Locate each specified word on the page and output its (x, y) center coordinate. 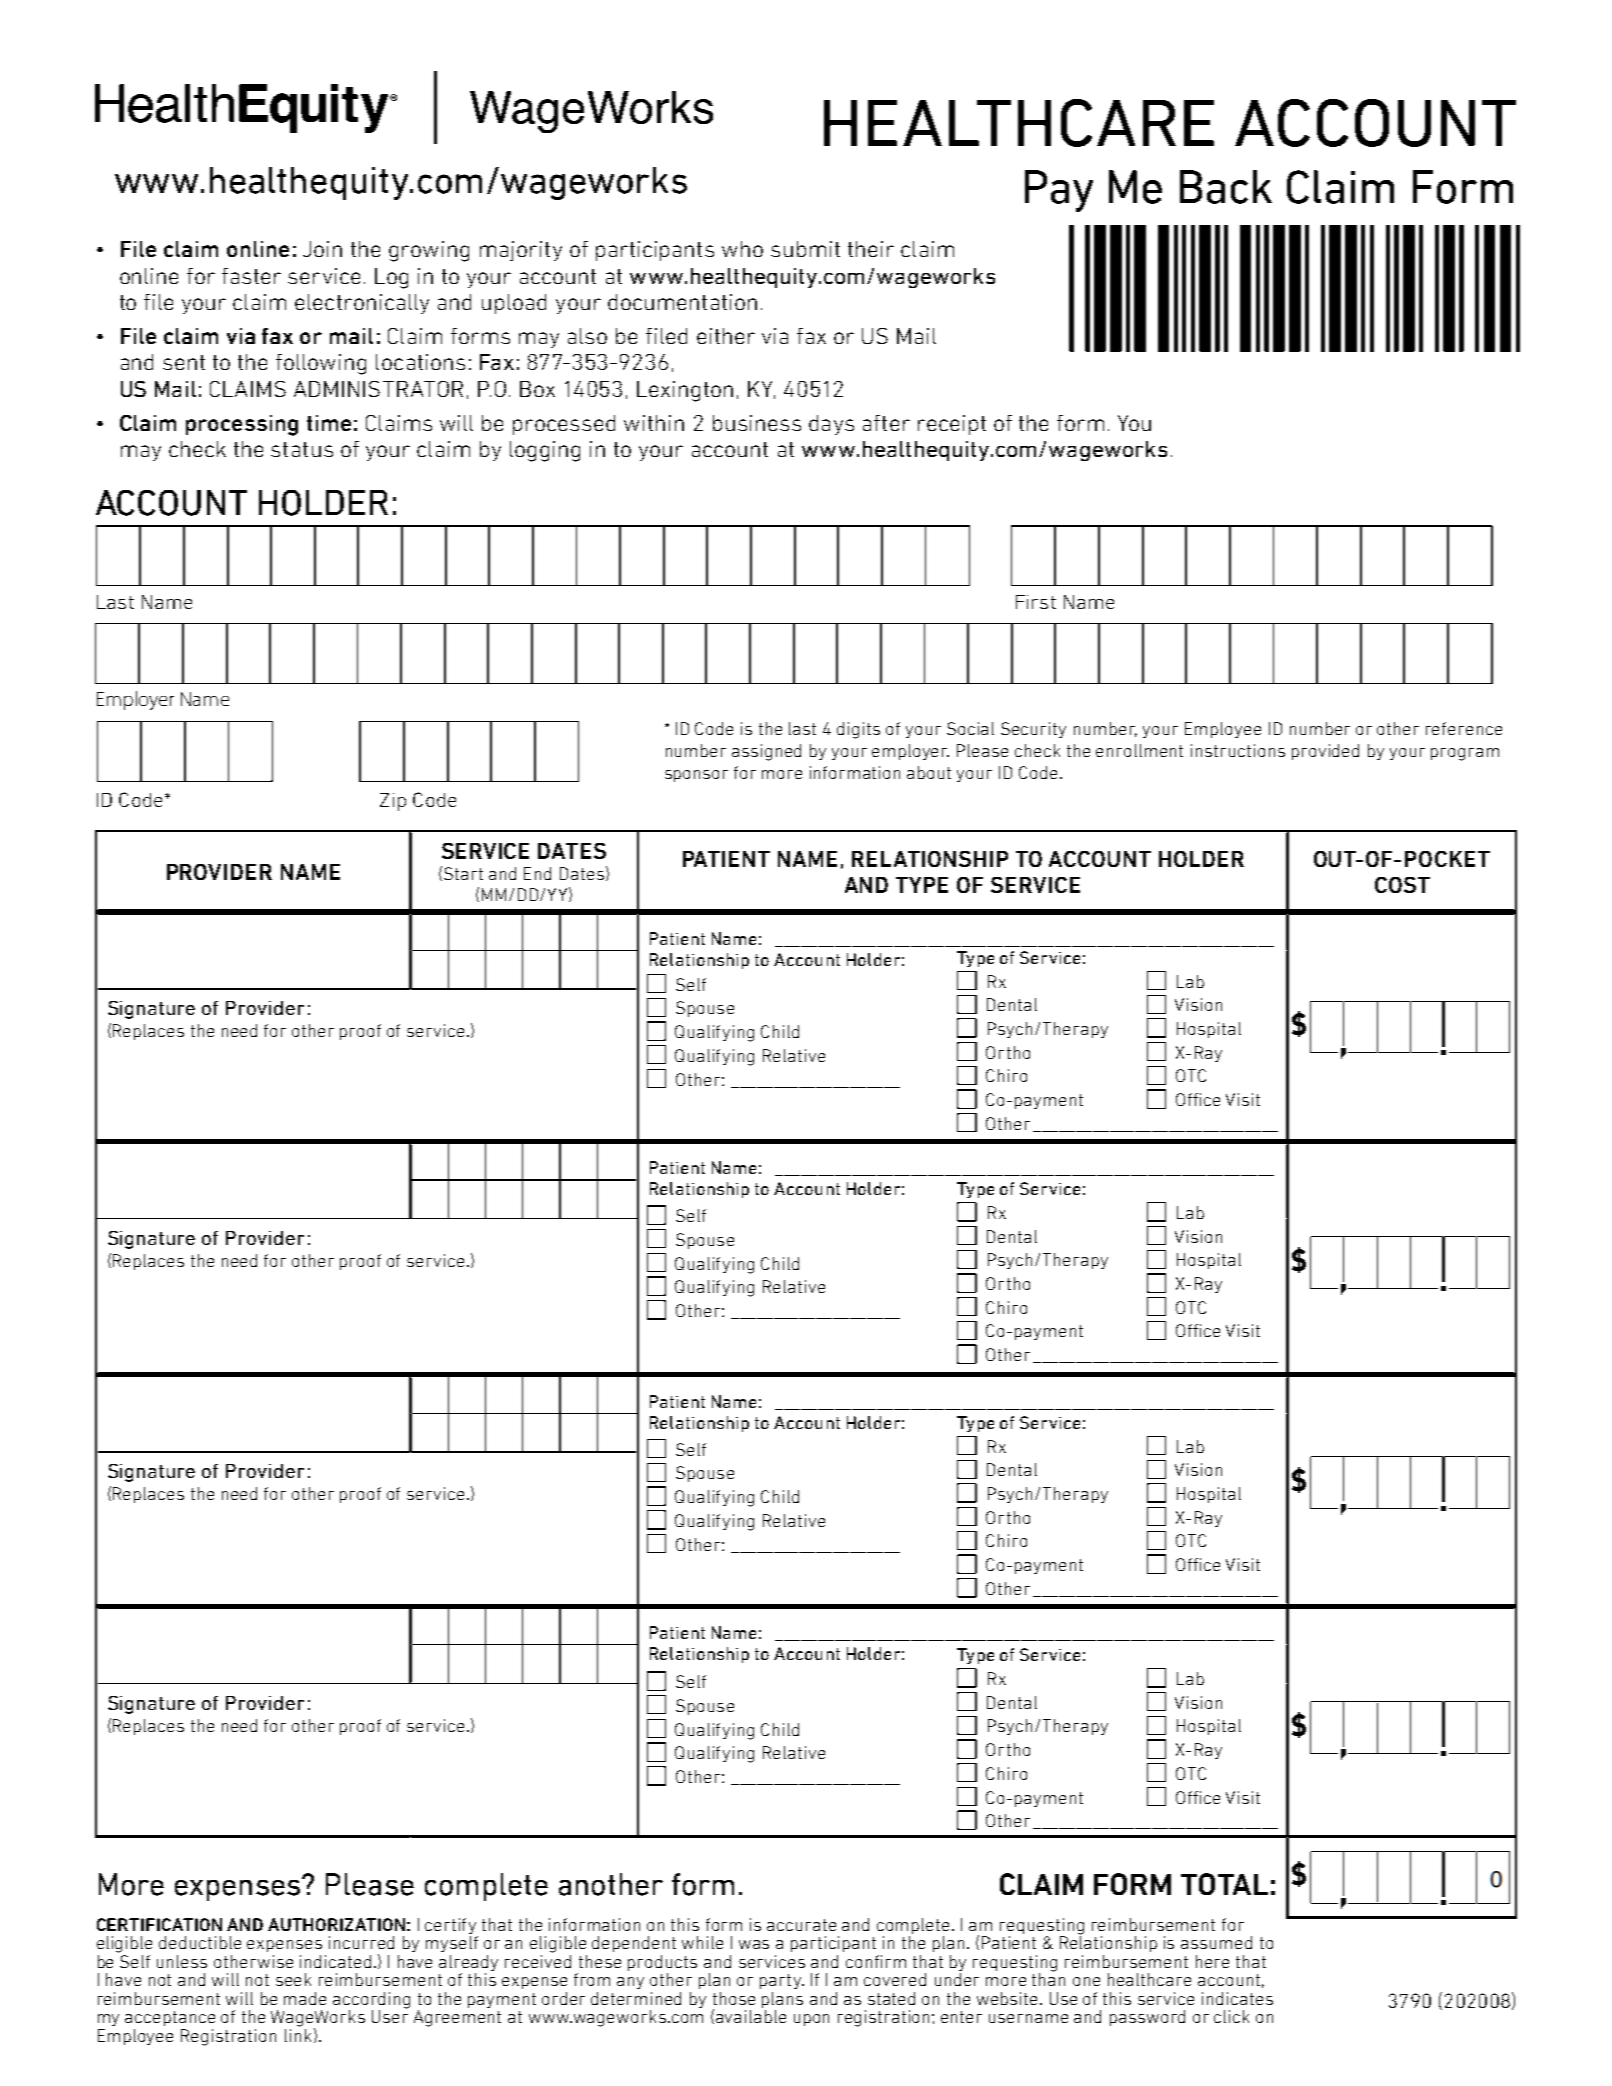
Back (1226, 187)
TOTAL (1224, 1884)
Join (322, 249)
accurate (801, 1925)
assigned (766, 752)
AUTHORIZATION (336, 1924)
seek (293, 1979)
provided (1325, 752)
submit (805, 249)
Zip (393, 802)
